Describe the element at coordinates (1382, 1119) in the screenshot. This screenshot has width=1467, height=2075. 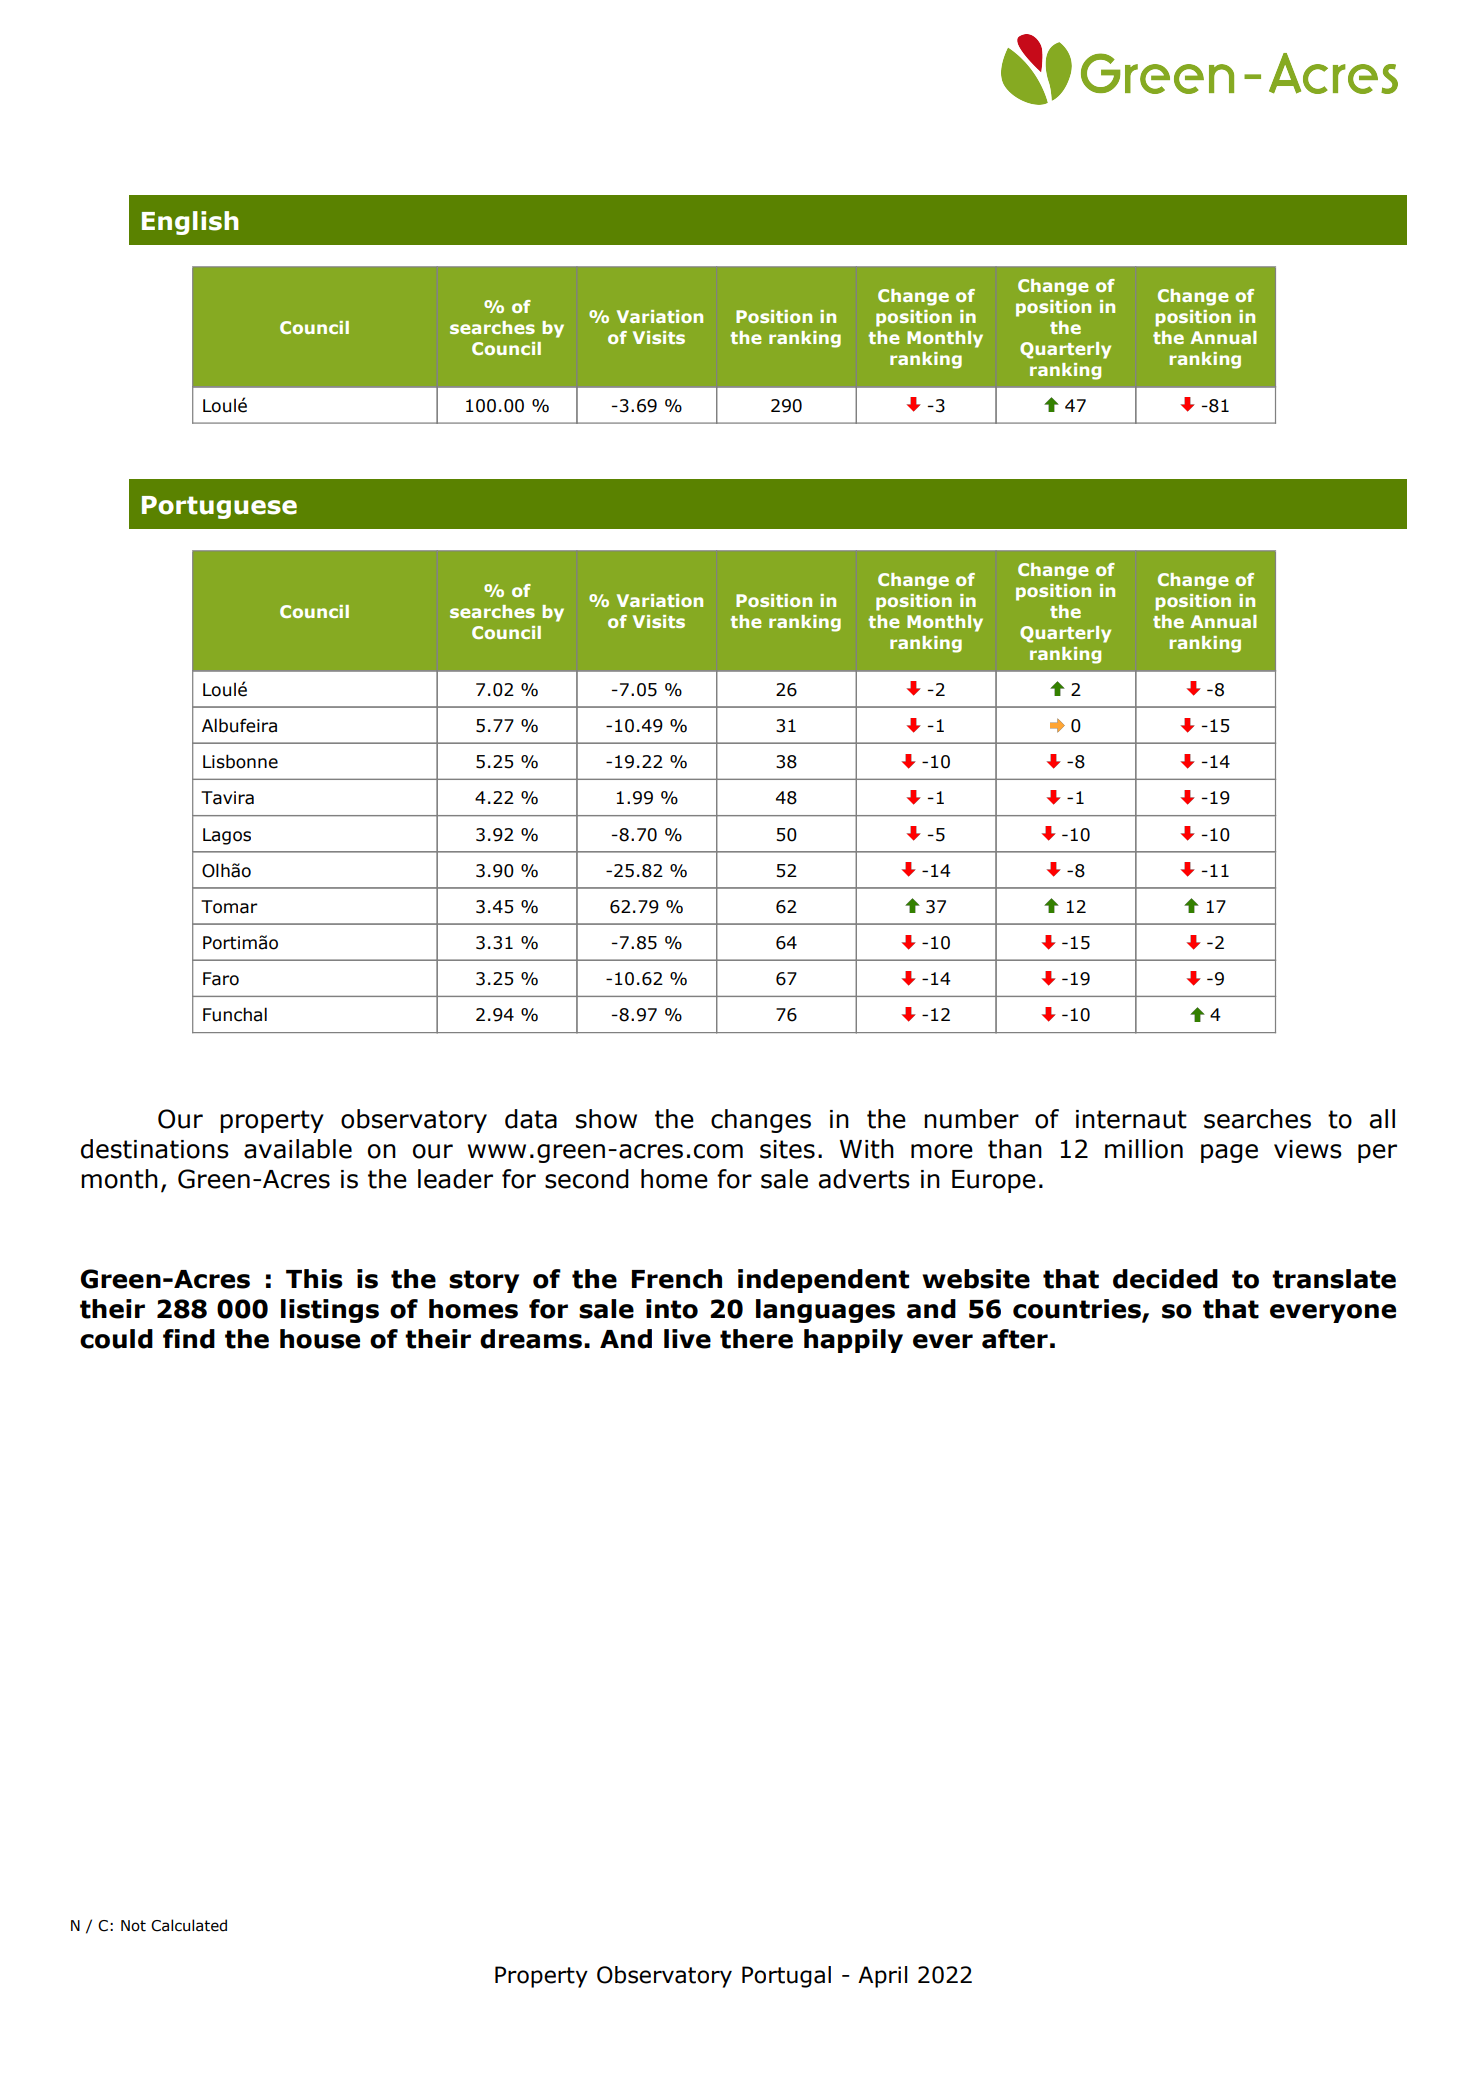
I see `all` at that location.
